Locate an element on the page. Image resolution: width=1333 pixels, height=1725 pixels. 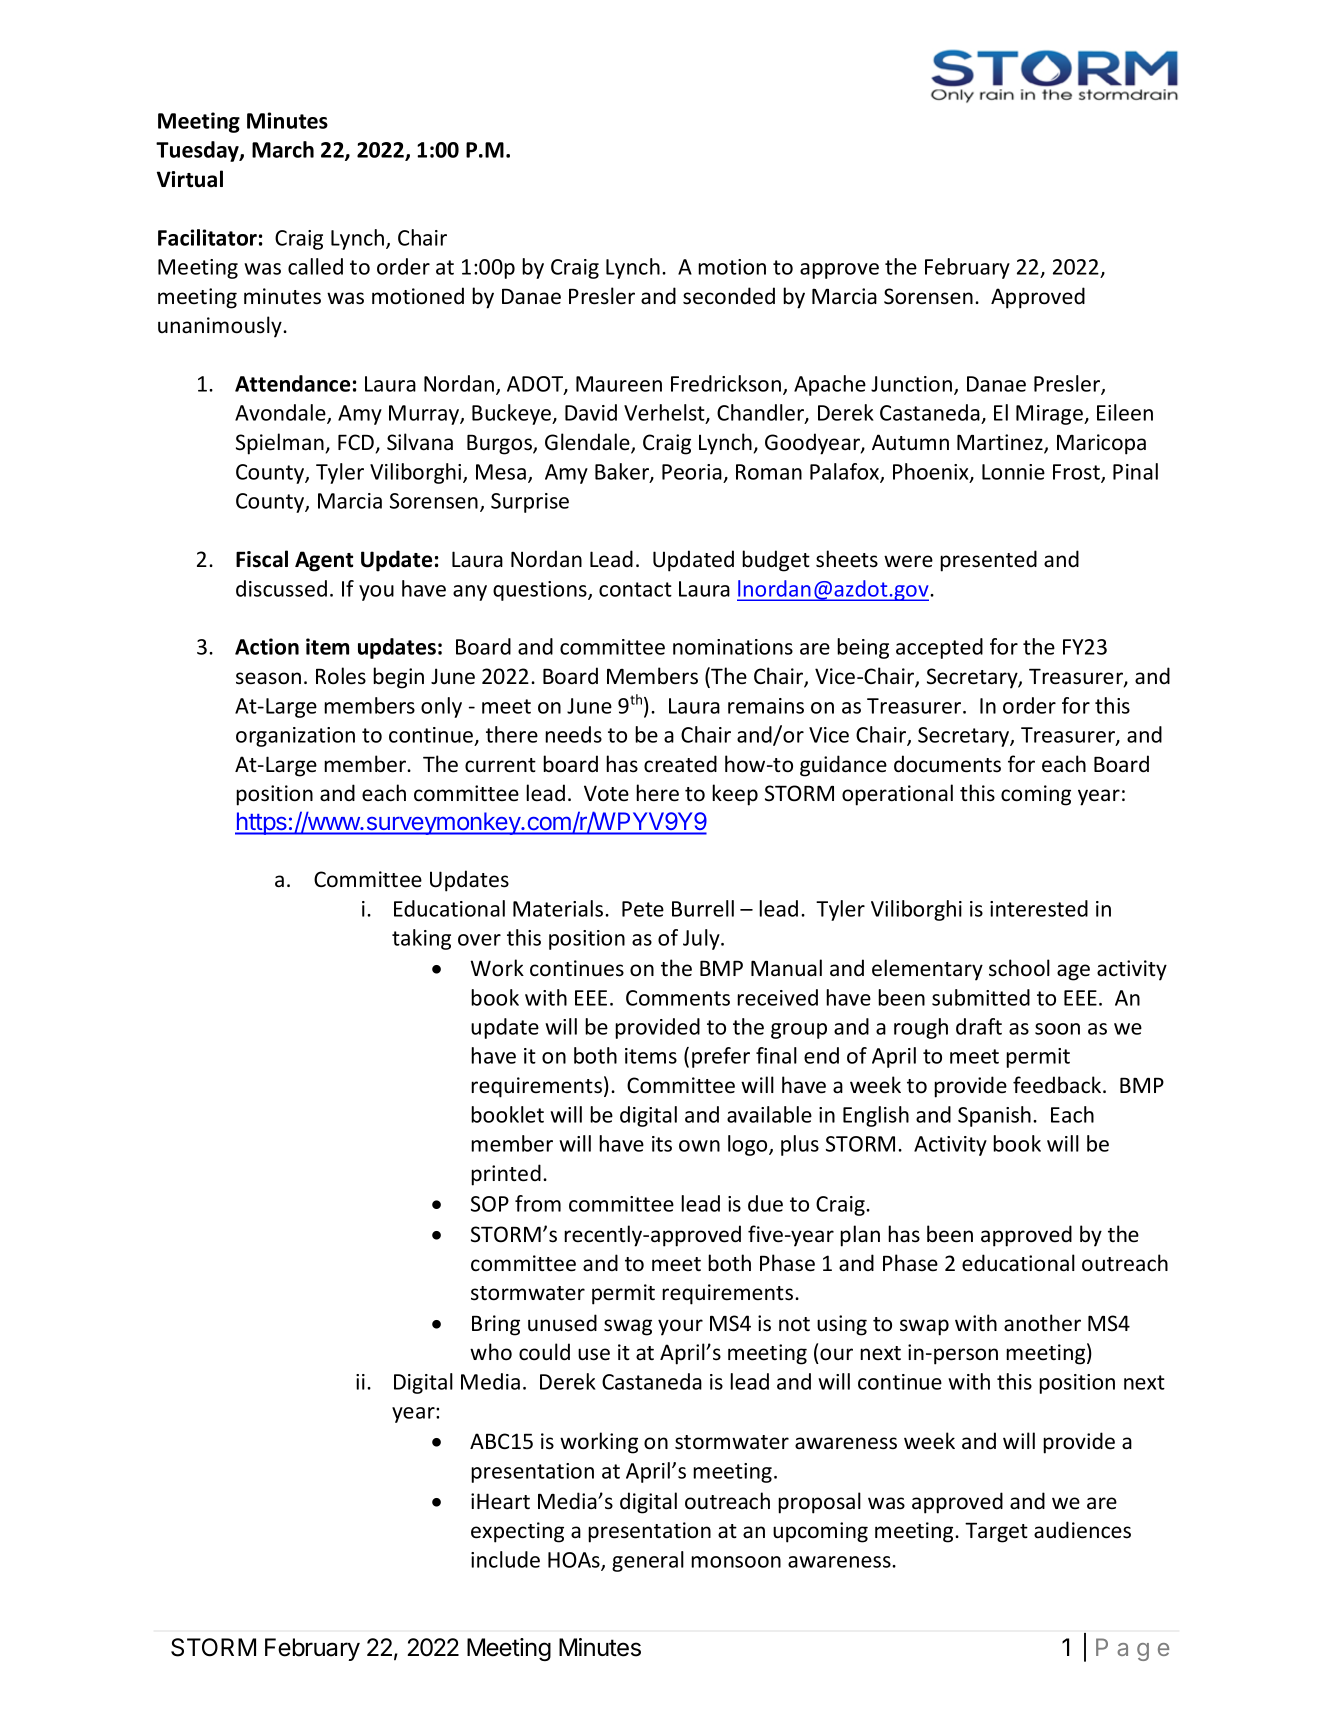
include is located at coordinates (505, 1559).
